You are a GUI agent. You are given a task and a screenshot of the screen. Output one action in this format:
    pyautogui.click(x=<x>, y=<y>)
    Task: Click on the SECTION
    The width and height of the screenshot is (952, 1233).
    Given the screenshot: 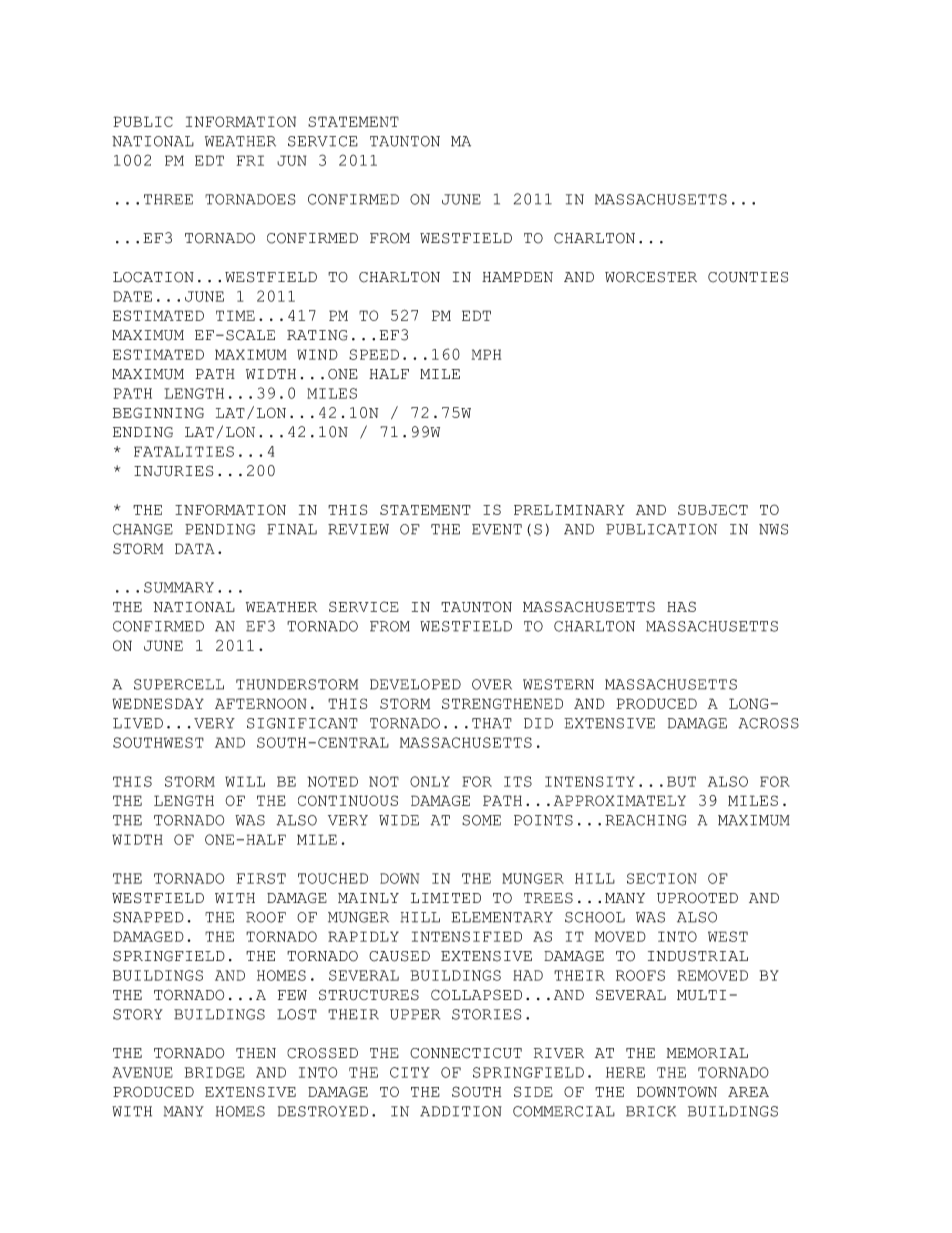 What is the action you would take?
    pyautogui.click(x=662, y=878)
